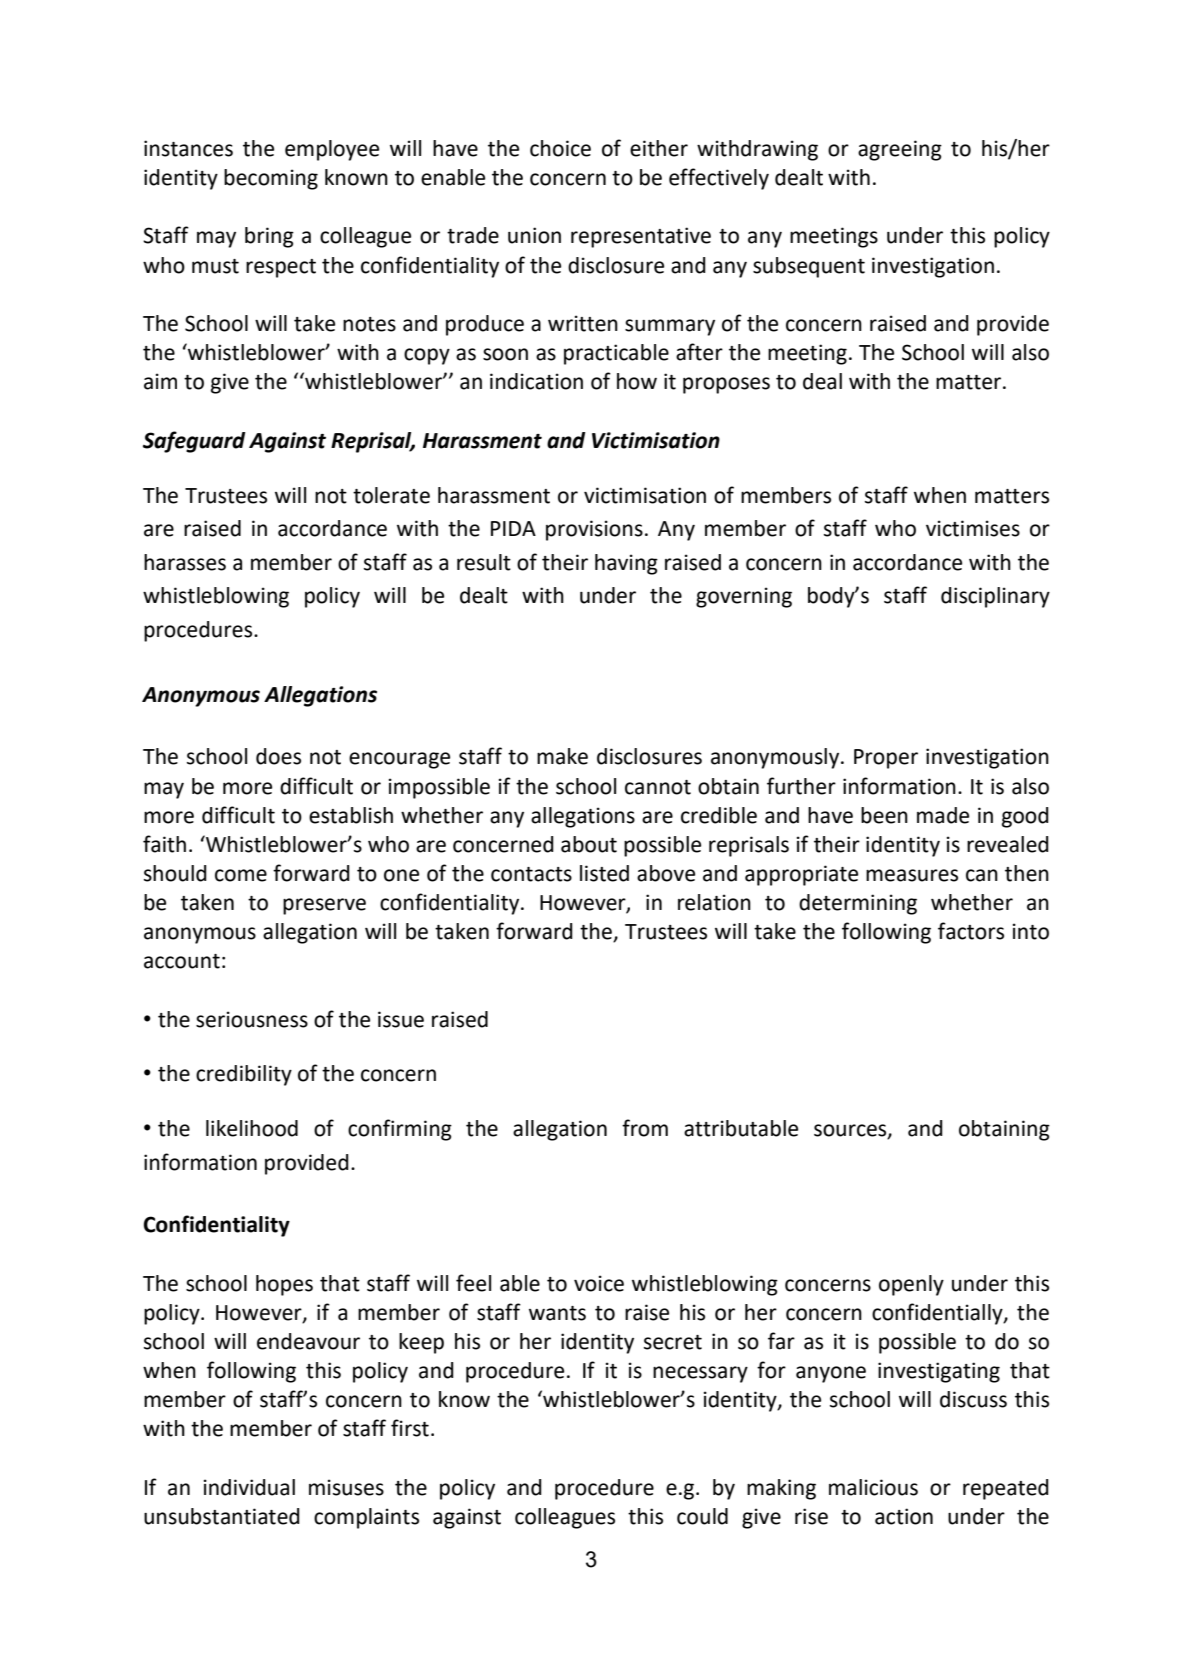 The width and height of the page is (1183, 1673). I want to click on individual, so click(249, 1487).
